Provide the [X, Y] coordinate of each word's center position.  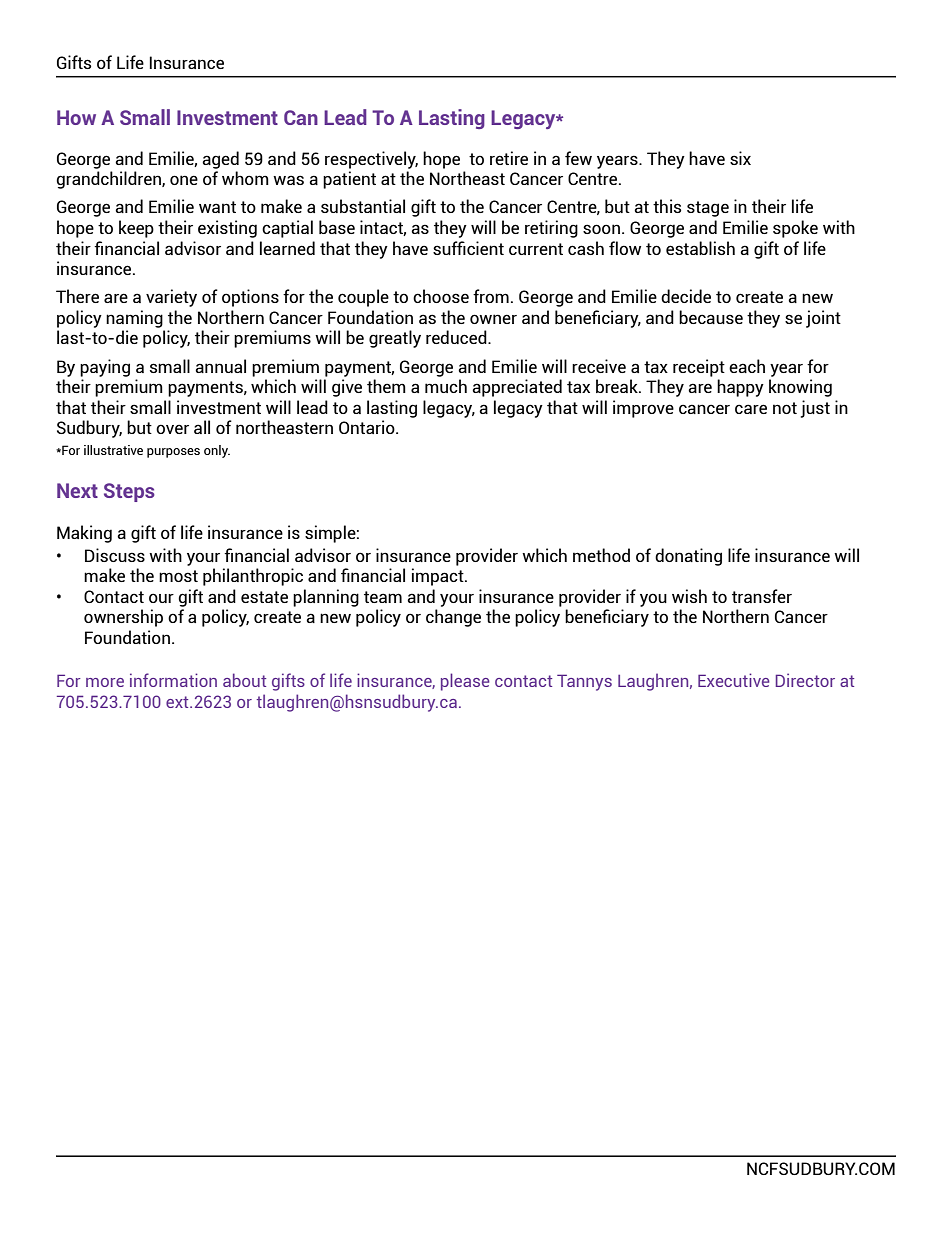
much [446, 386]
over [172, 429]
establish [700, 248]
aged [220, 160]
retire [509, 158]
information [173, 680]
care [751, 409]
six [740, 158]
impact [439, 577]
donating [688, 557]
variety [171, 298]
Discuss [115, 555]
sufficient [468, 248]
